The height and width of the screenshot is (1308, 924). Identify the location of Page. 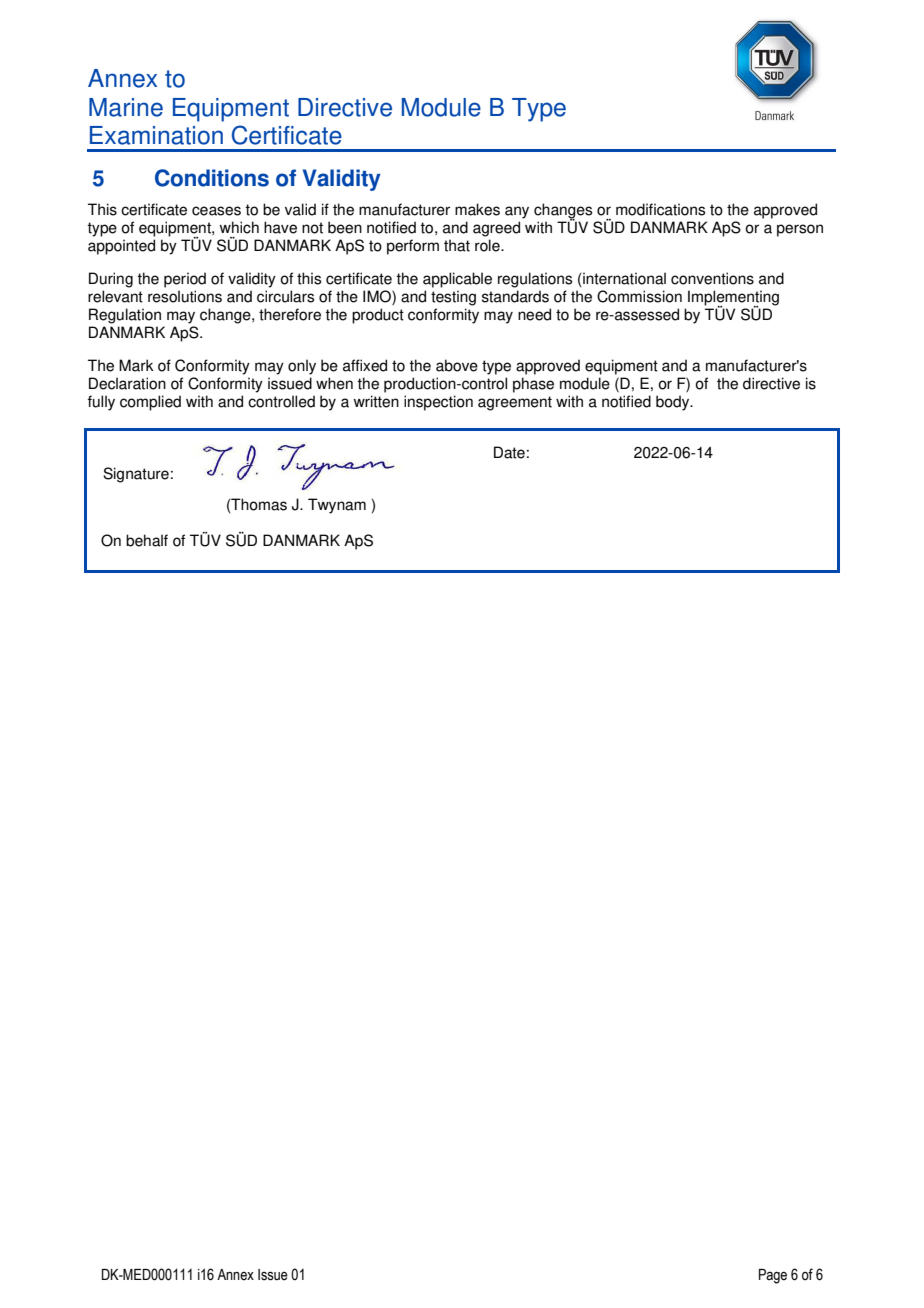
(773, 1276).
